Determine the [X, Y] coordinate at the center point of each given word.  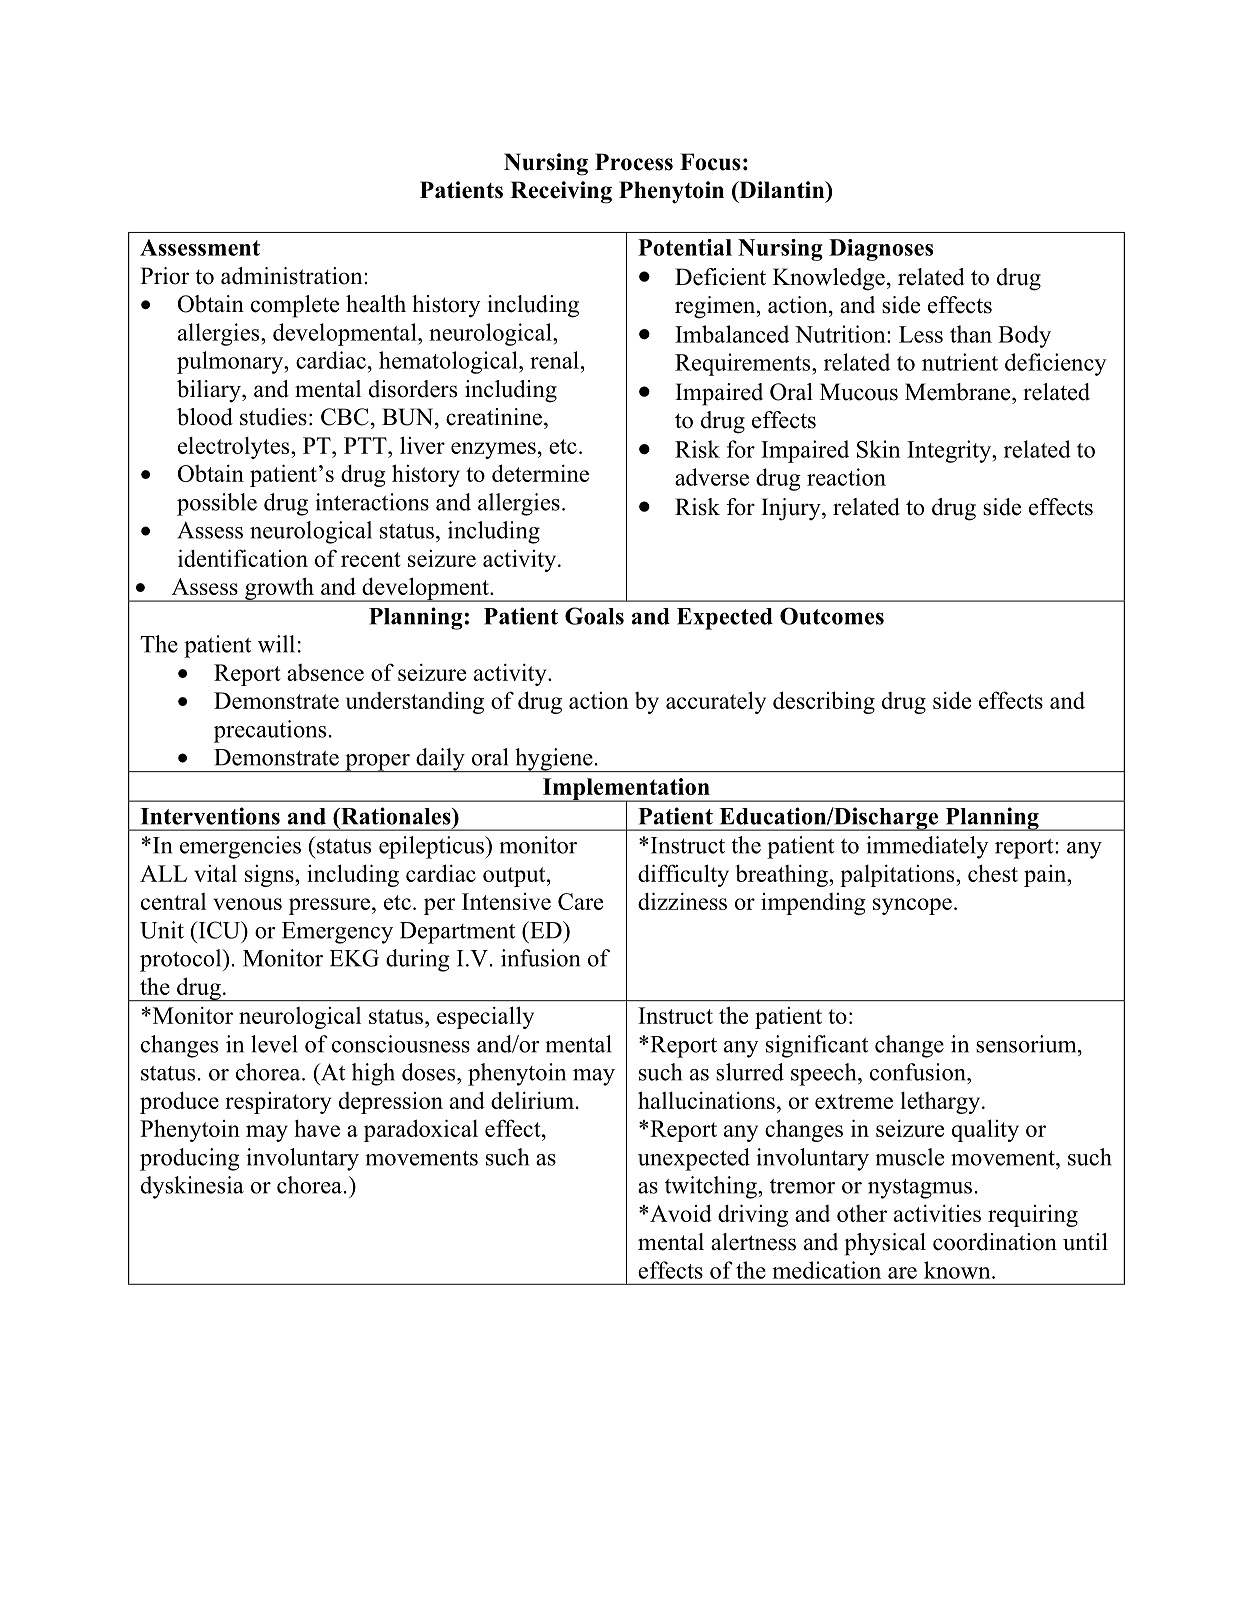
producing [190, 1159]
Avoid [681, 1213]
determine [540, 473]
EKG [354, 958]
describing [824, 702]
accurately [716, 702]
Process [634, 162]
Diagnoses [881, 250]
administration [292, 276]
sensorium [1027, 1044]
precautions [270, 731]
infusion [540, 958]
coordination [995, 1242]
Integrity [950, 451]
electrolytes [235, 447]
